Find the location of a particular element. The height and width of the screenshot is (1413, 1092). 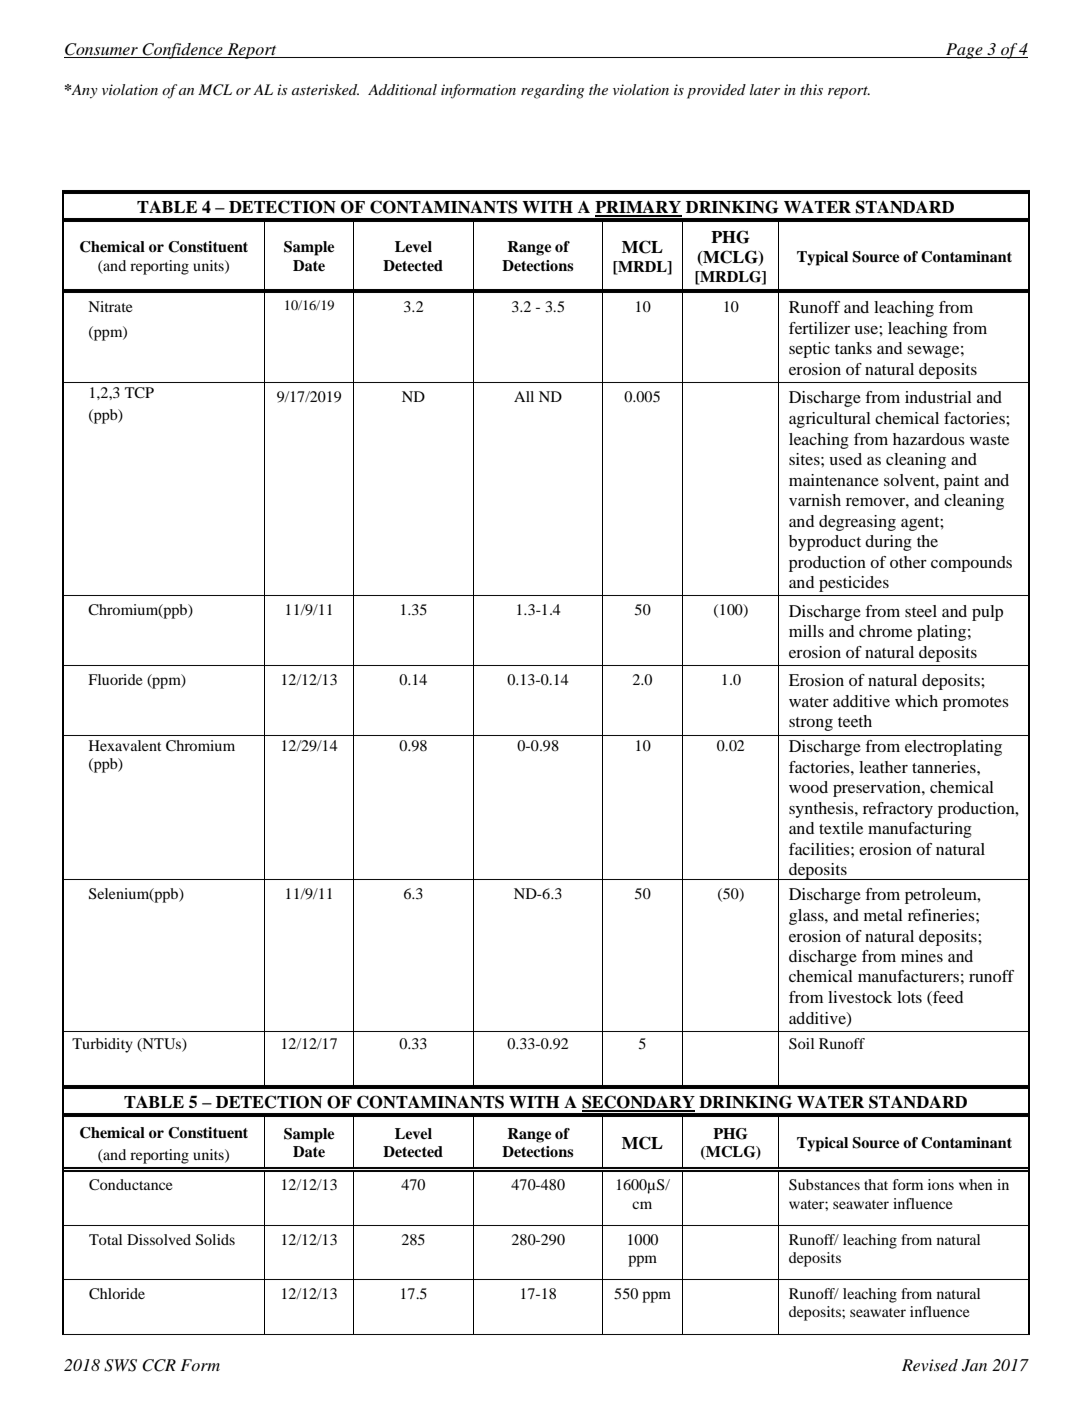

Turbidity is located at coordinates (102, 1045).
